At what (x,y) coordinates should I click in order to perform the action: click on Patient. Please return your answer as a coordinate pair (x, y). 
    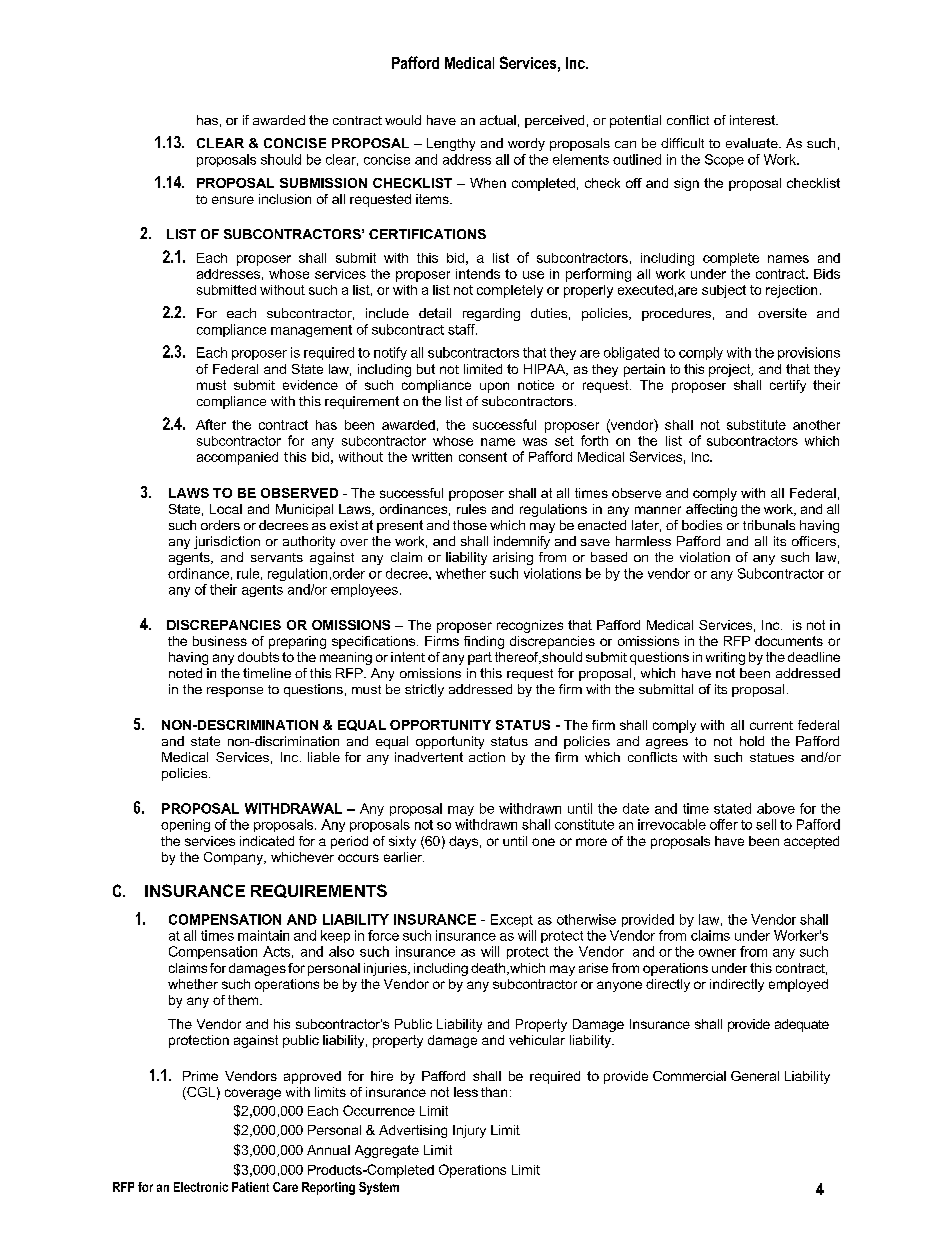
    Looking at the image, I should click on (250, 1187).
